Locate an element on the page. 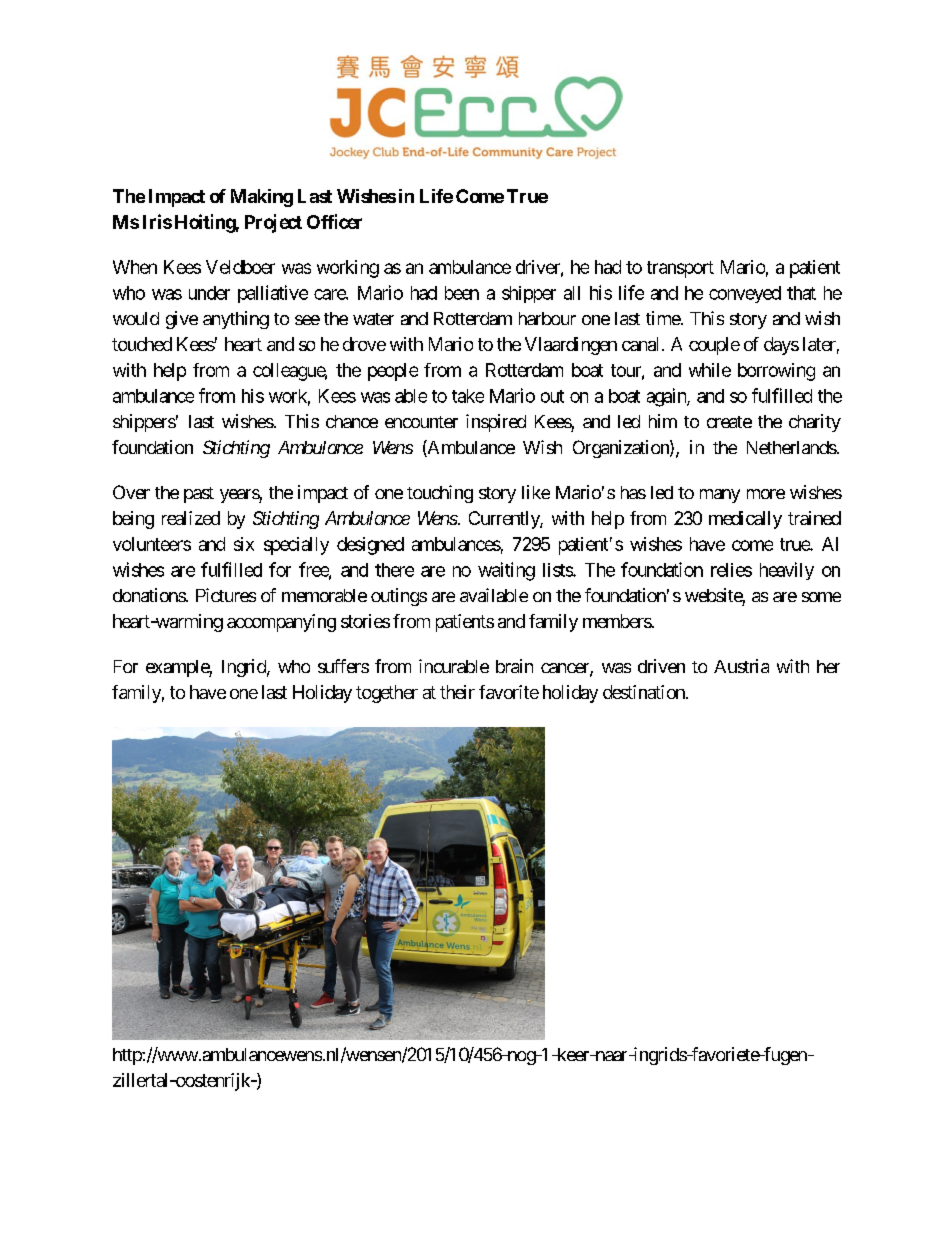 This document has width=952, height=1233. charity is located at coordinates (815, 423).
